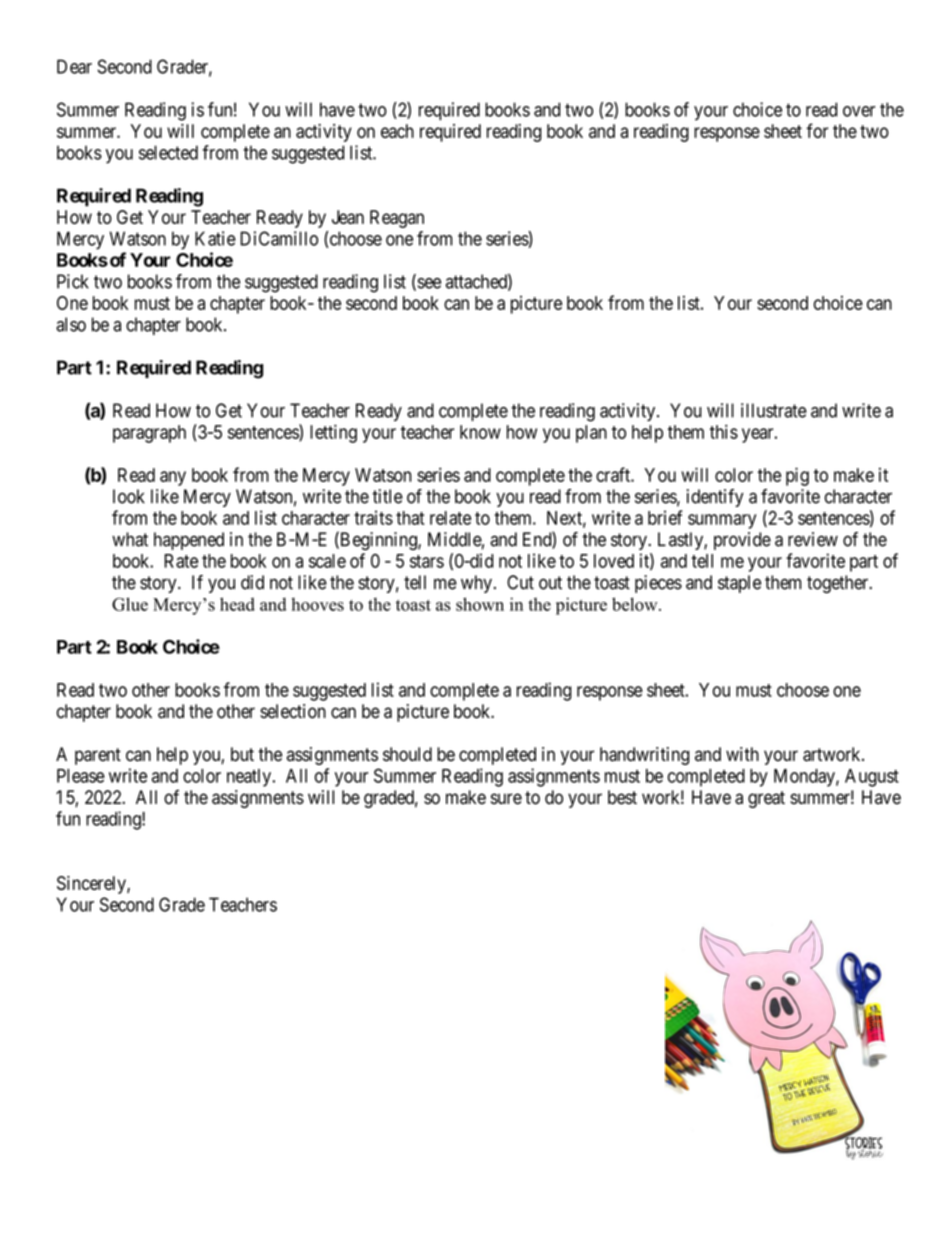 The image size is (952, 1233). What do you see at coordinates (859, 111) in the screenshot?
I see `over` at bounding box center [859, 111].
